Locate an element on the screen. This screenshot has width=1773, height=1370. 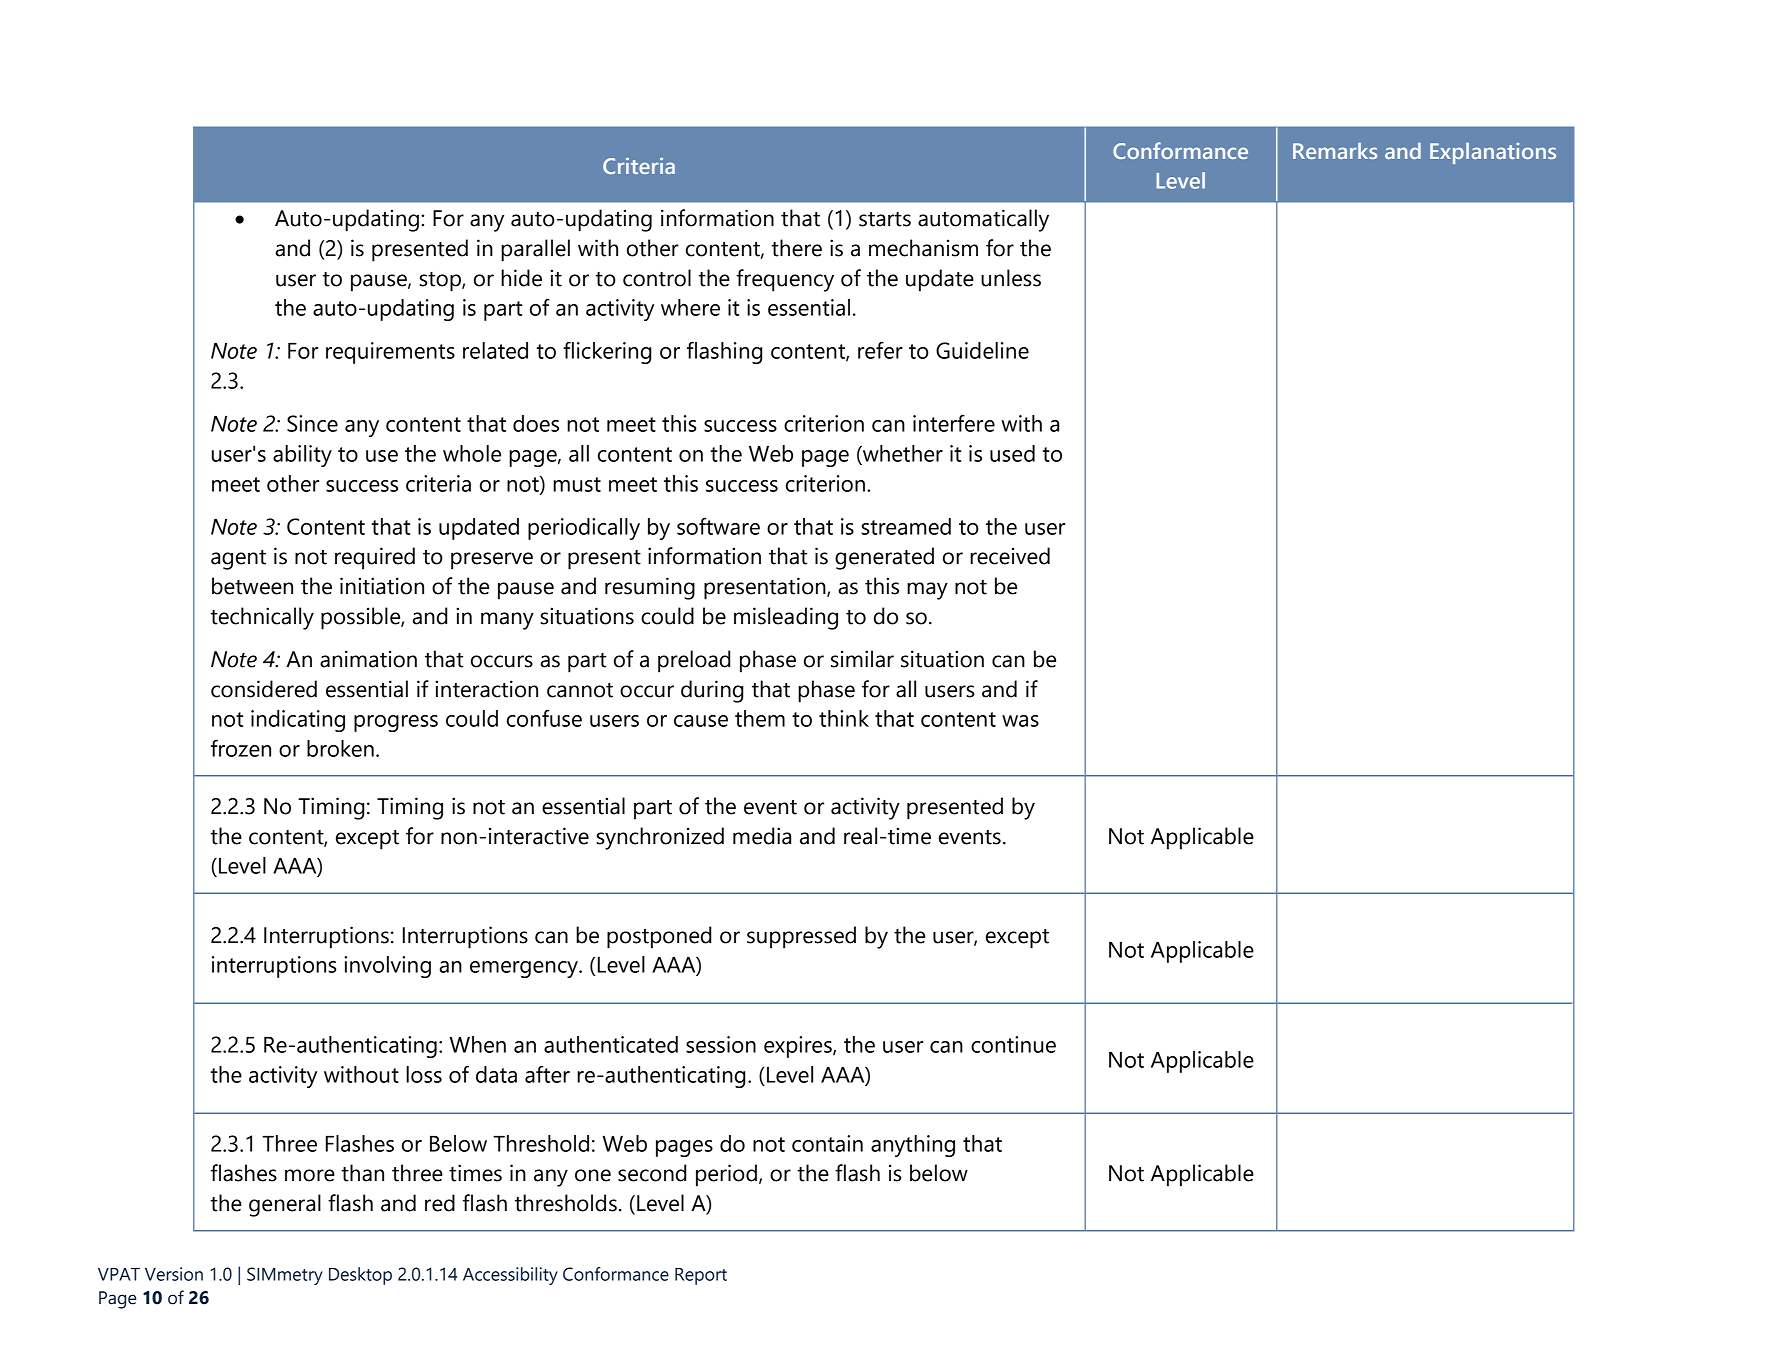
was is located at coordinates (1020, 721).
